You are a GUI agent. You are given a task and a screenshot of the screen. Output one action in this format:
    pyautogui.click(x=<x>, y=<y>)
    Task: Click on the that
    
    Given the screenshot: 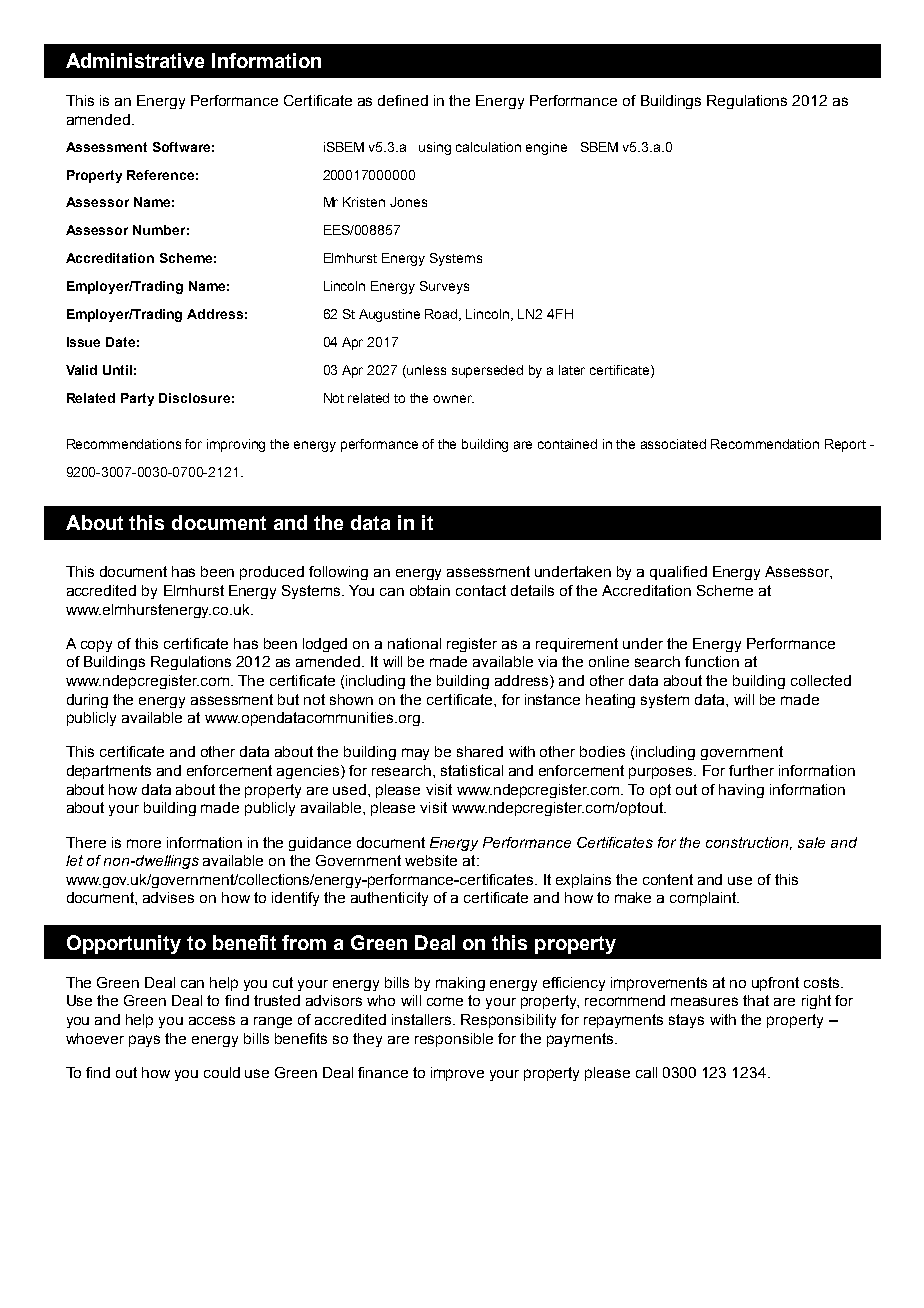 What is the action you would take?
    pyautogui.click(x=756, y=1000)
